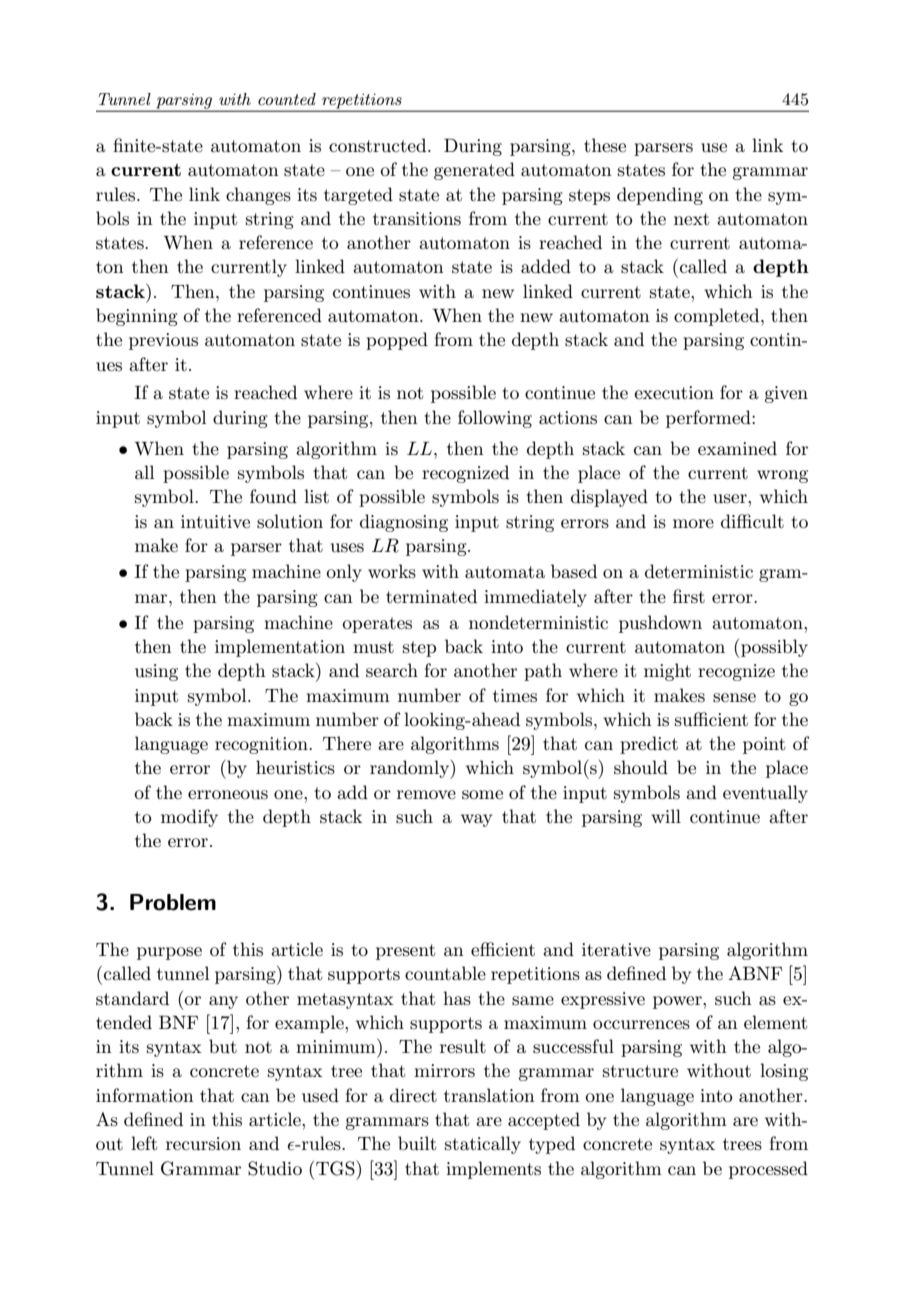  I want to click on way, so click(476, 820).
